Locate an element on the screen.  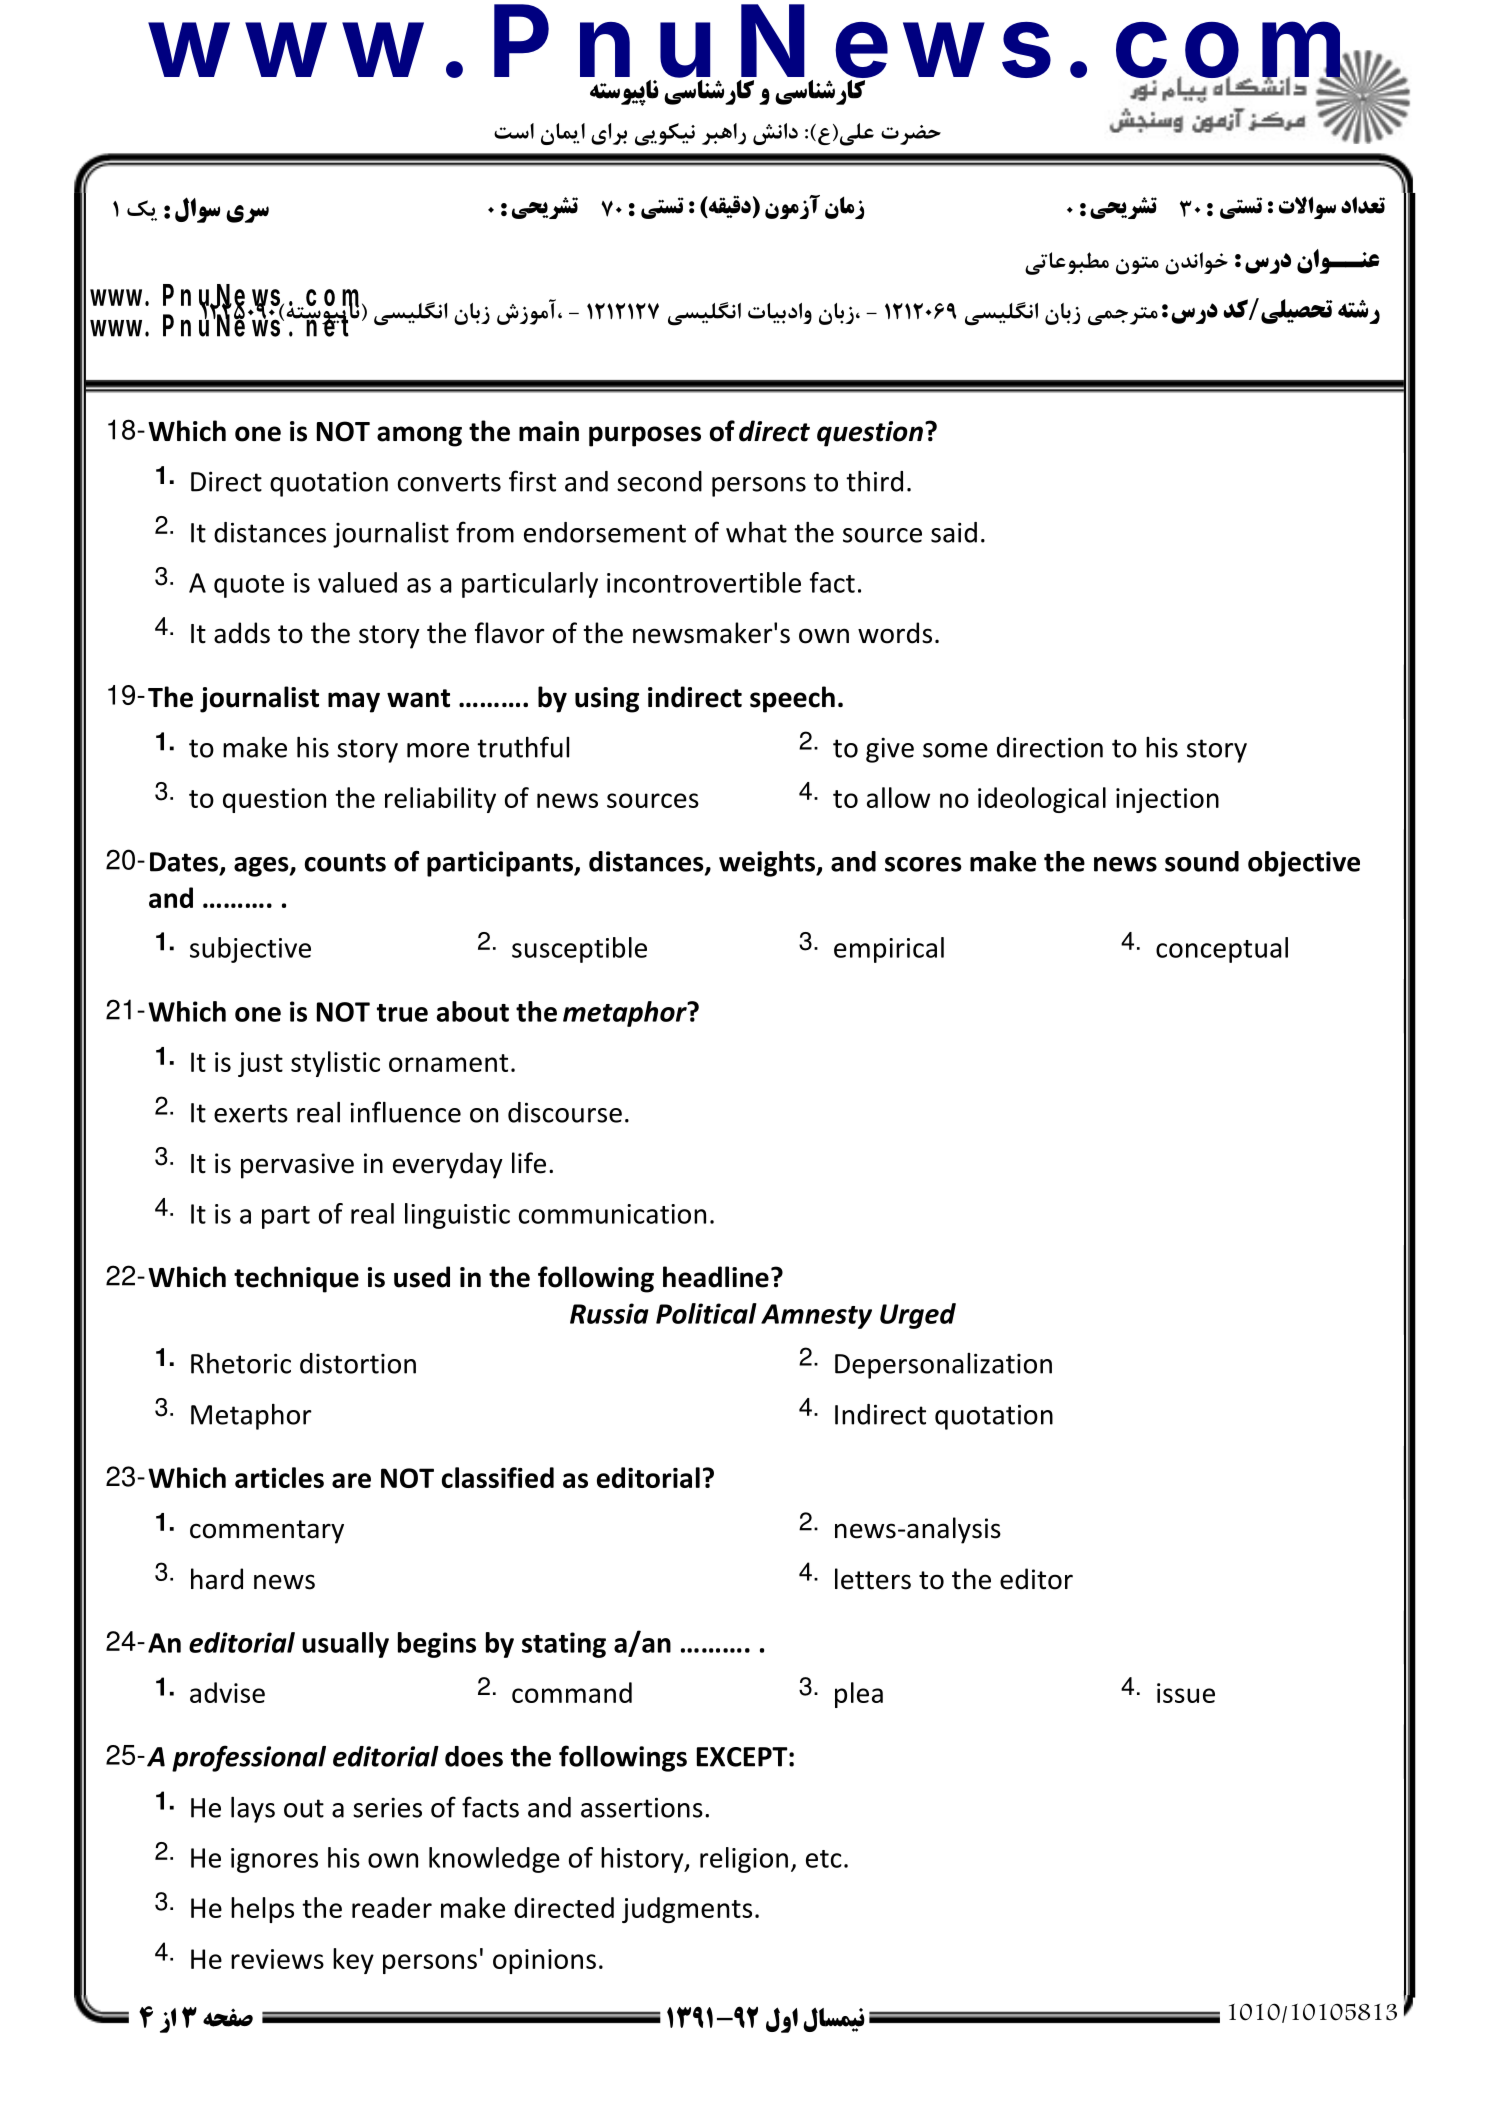
headline is located at coordinates (716, 1277).
